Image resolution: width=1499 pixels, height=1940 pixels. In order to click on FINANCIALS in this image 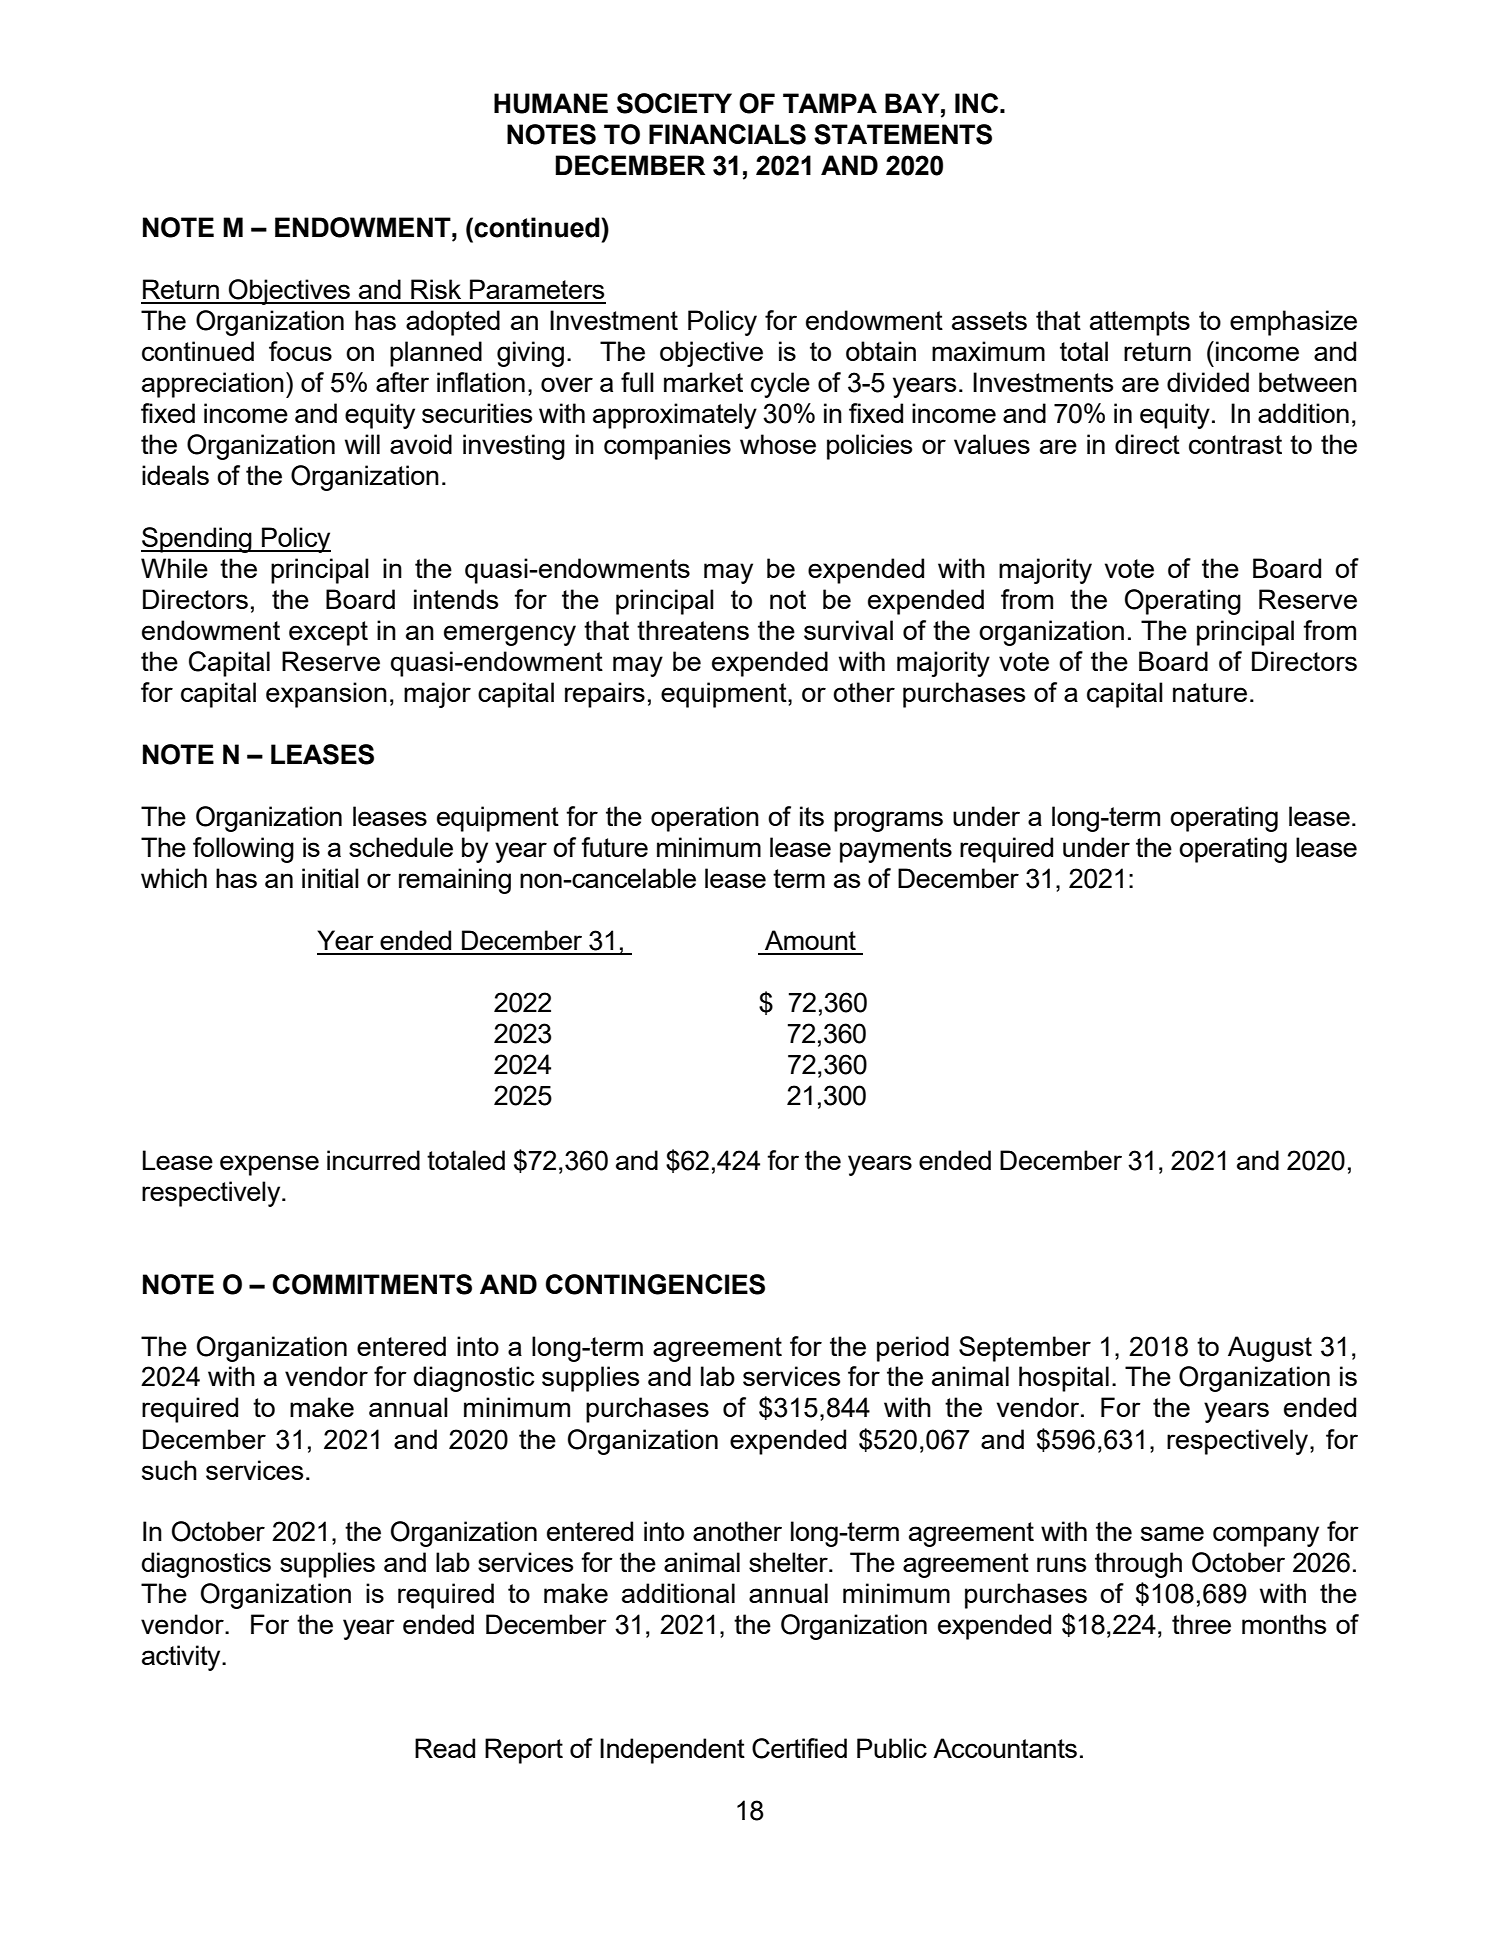, I will do `click(727, 134)`.
